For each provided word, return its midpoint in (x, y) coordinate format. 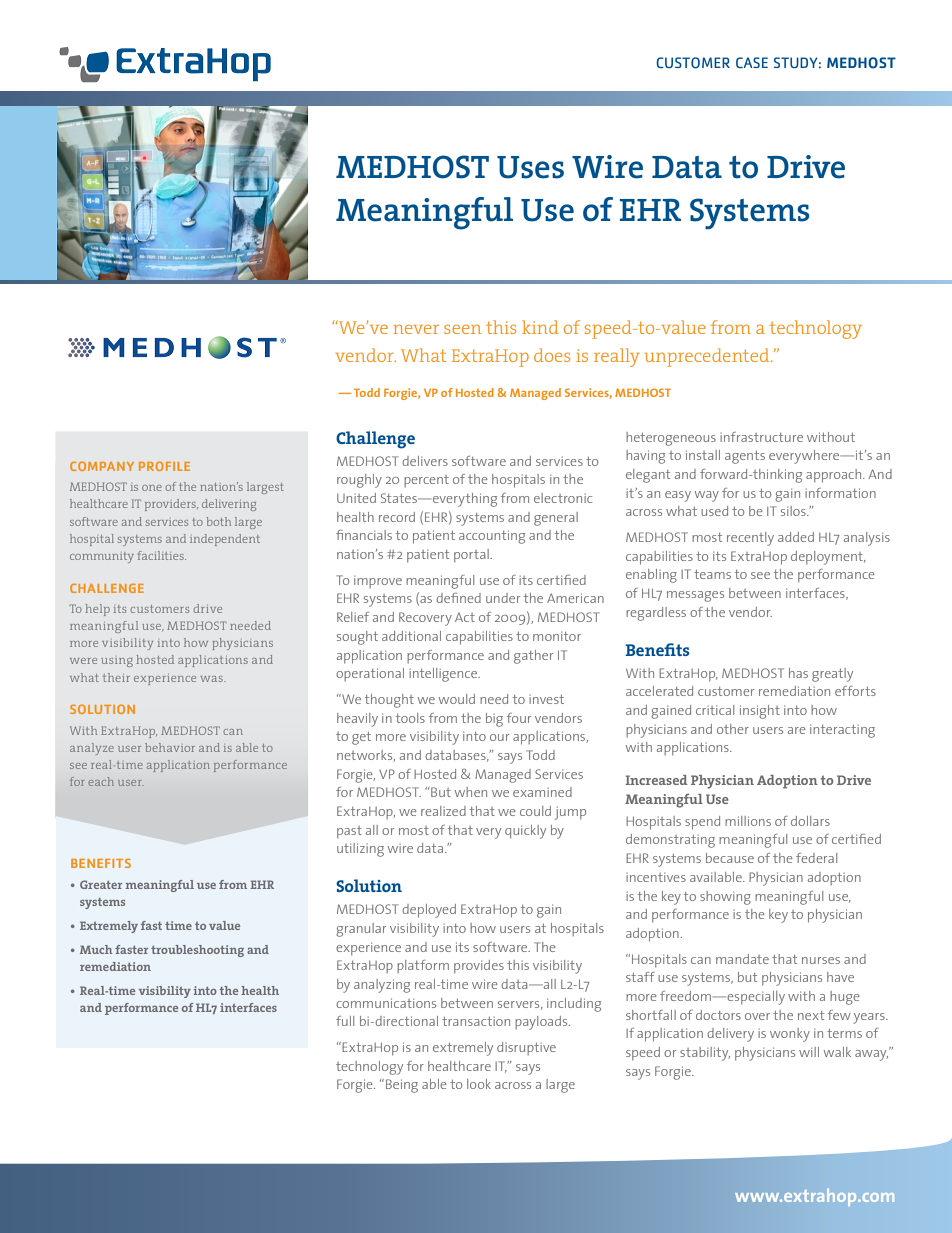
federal (816, 858)
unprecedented (708, 357)
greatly (832, 675)
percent (426, 481)
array (223, 660)
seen (462, 329)
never (416, 329)
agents (745, 457)
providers (171, 505)
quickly (525, 832)
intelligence (444, 675)
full (345, 1021)
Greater (101, 884)
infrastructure (761, 437)
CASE (752, 62)
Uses (530, 167)
